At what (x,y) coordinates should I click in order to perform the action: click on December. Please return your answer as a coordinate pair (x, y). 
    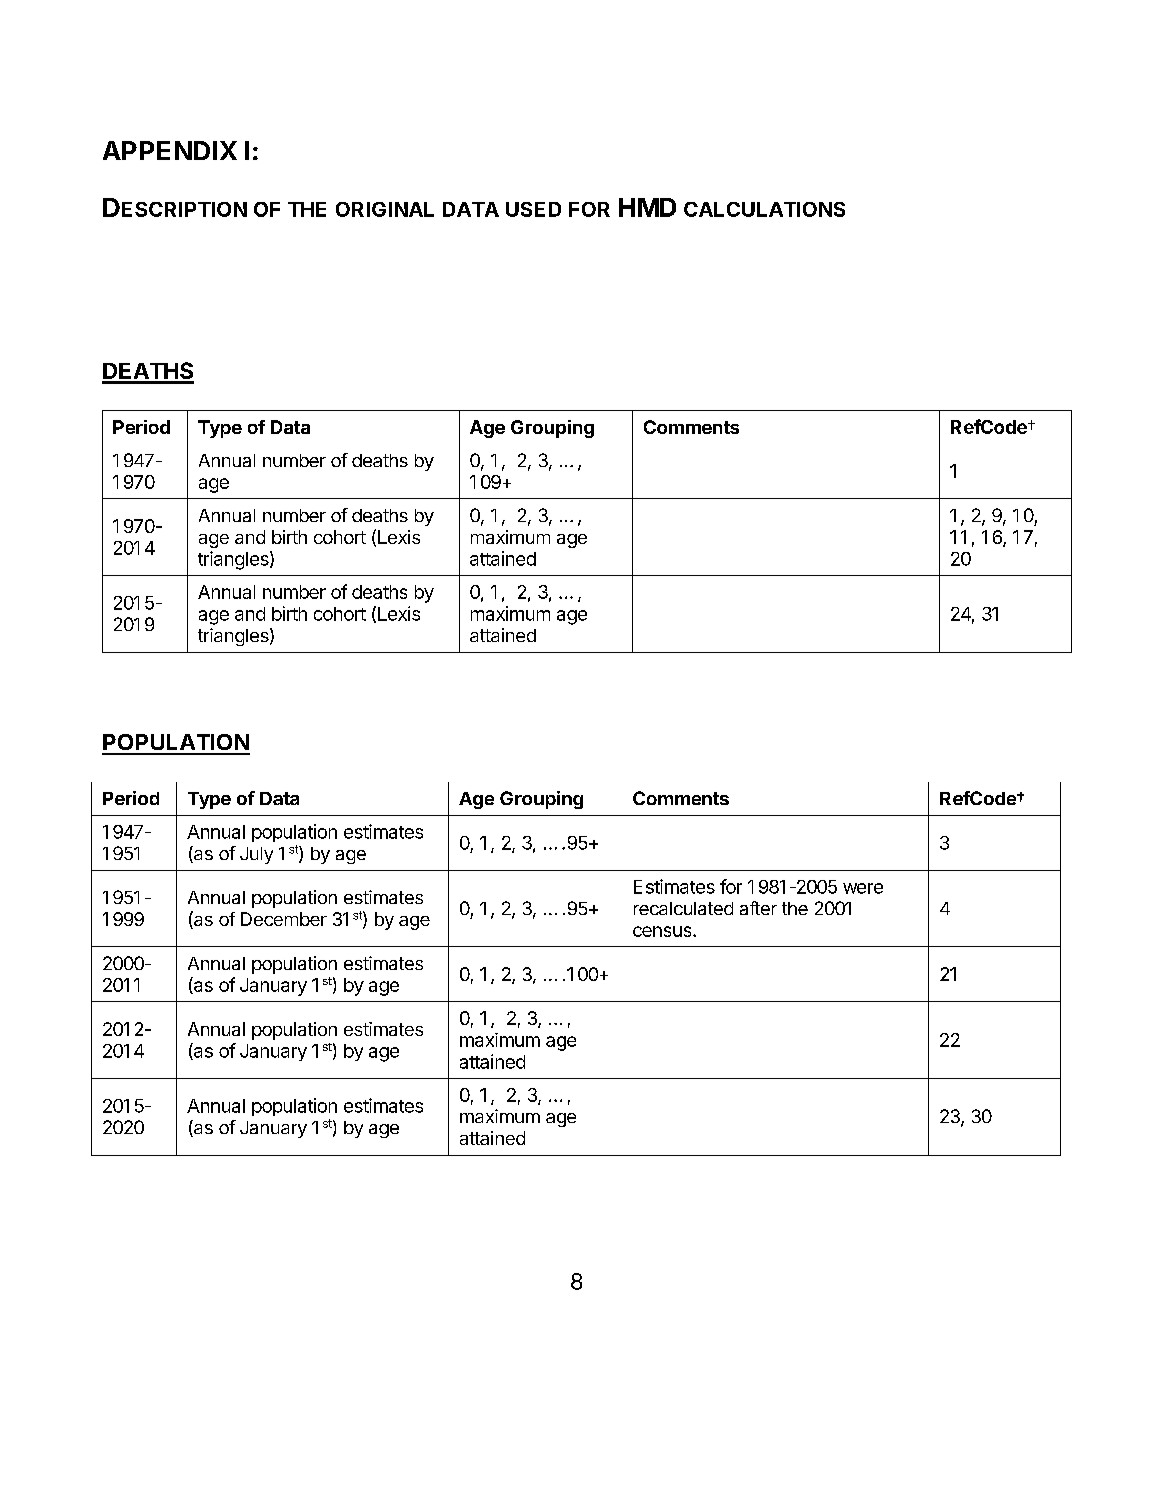
    Looking at the image, I should click on (284, 919).
